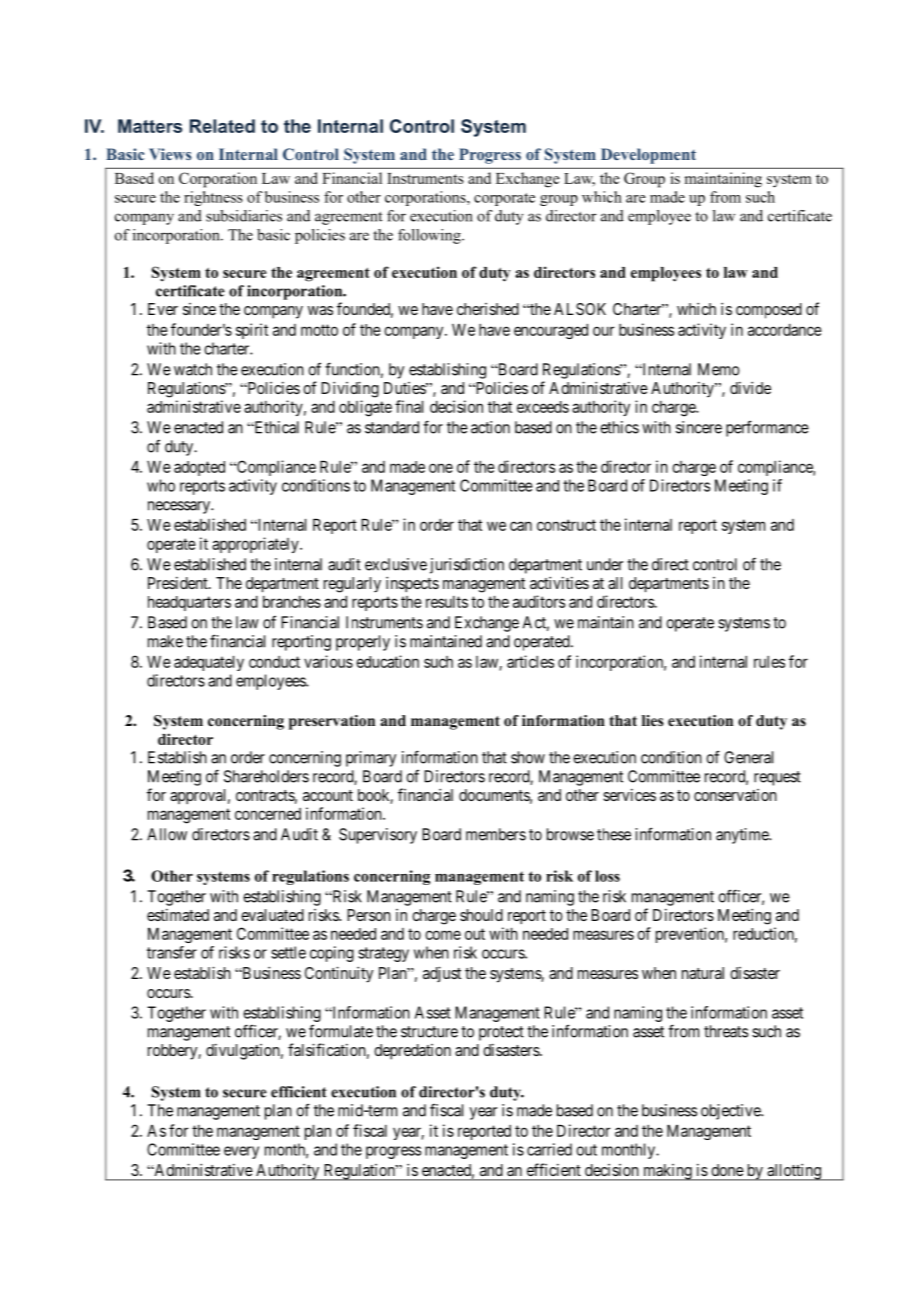 Image resolution: width=924 pixels, height=1308 pixels. Describe the element at coordinates (767, 428) in the image. I see `performance` at that location.
